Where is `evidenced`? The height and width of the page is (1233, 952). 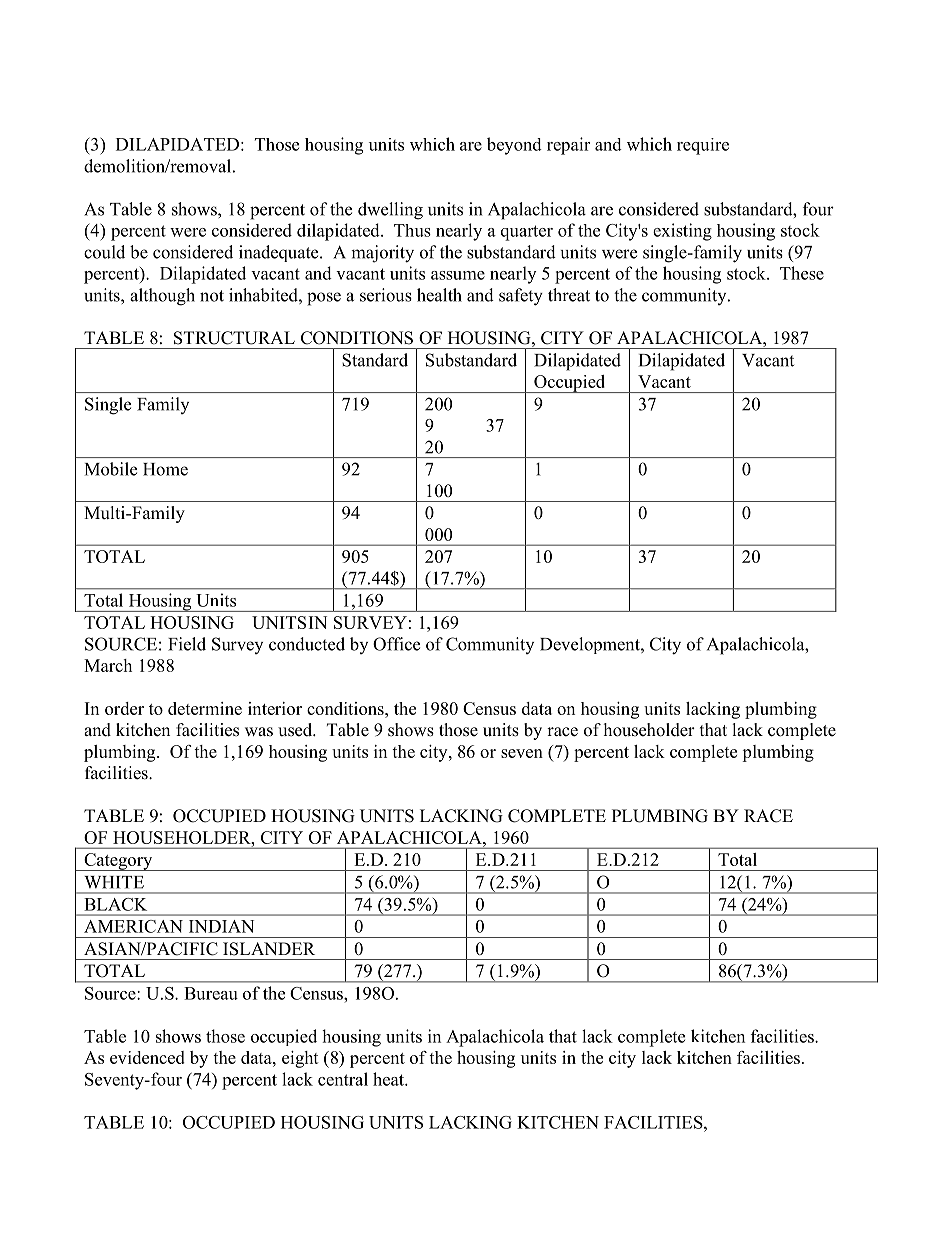
evidenced is located at coordinates (147, 1057).
